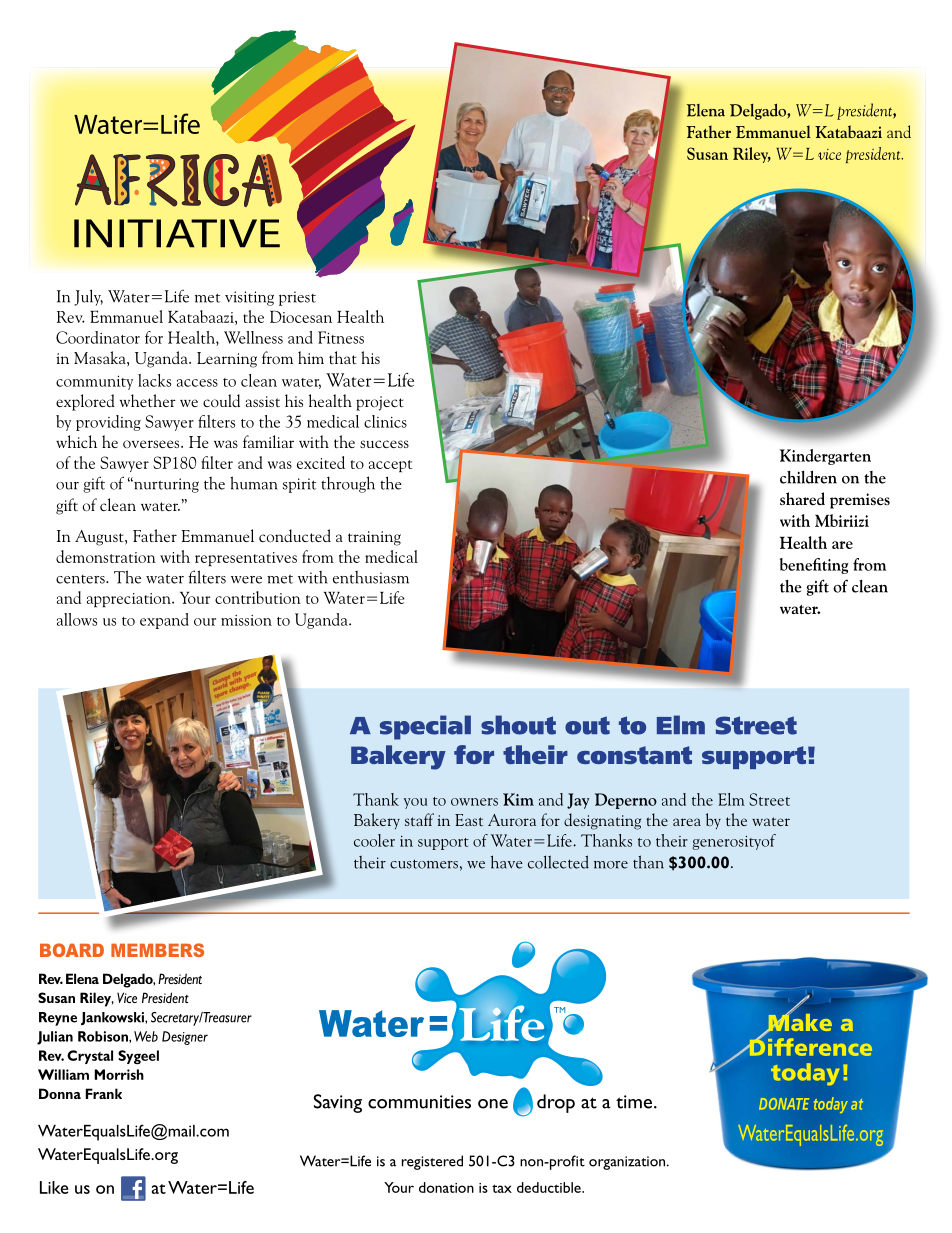 Image resolution: width=952 pixels, height=1233 pixels. I want to click on DONATE, so click(784, 1104).
